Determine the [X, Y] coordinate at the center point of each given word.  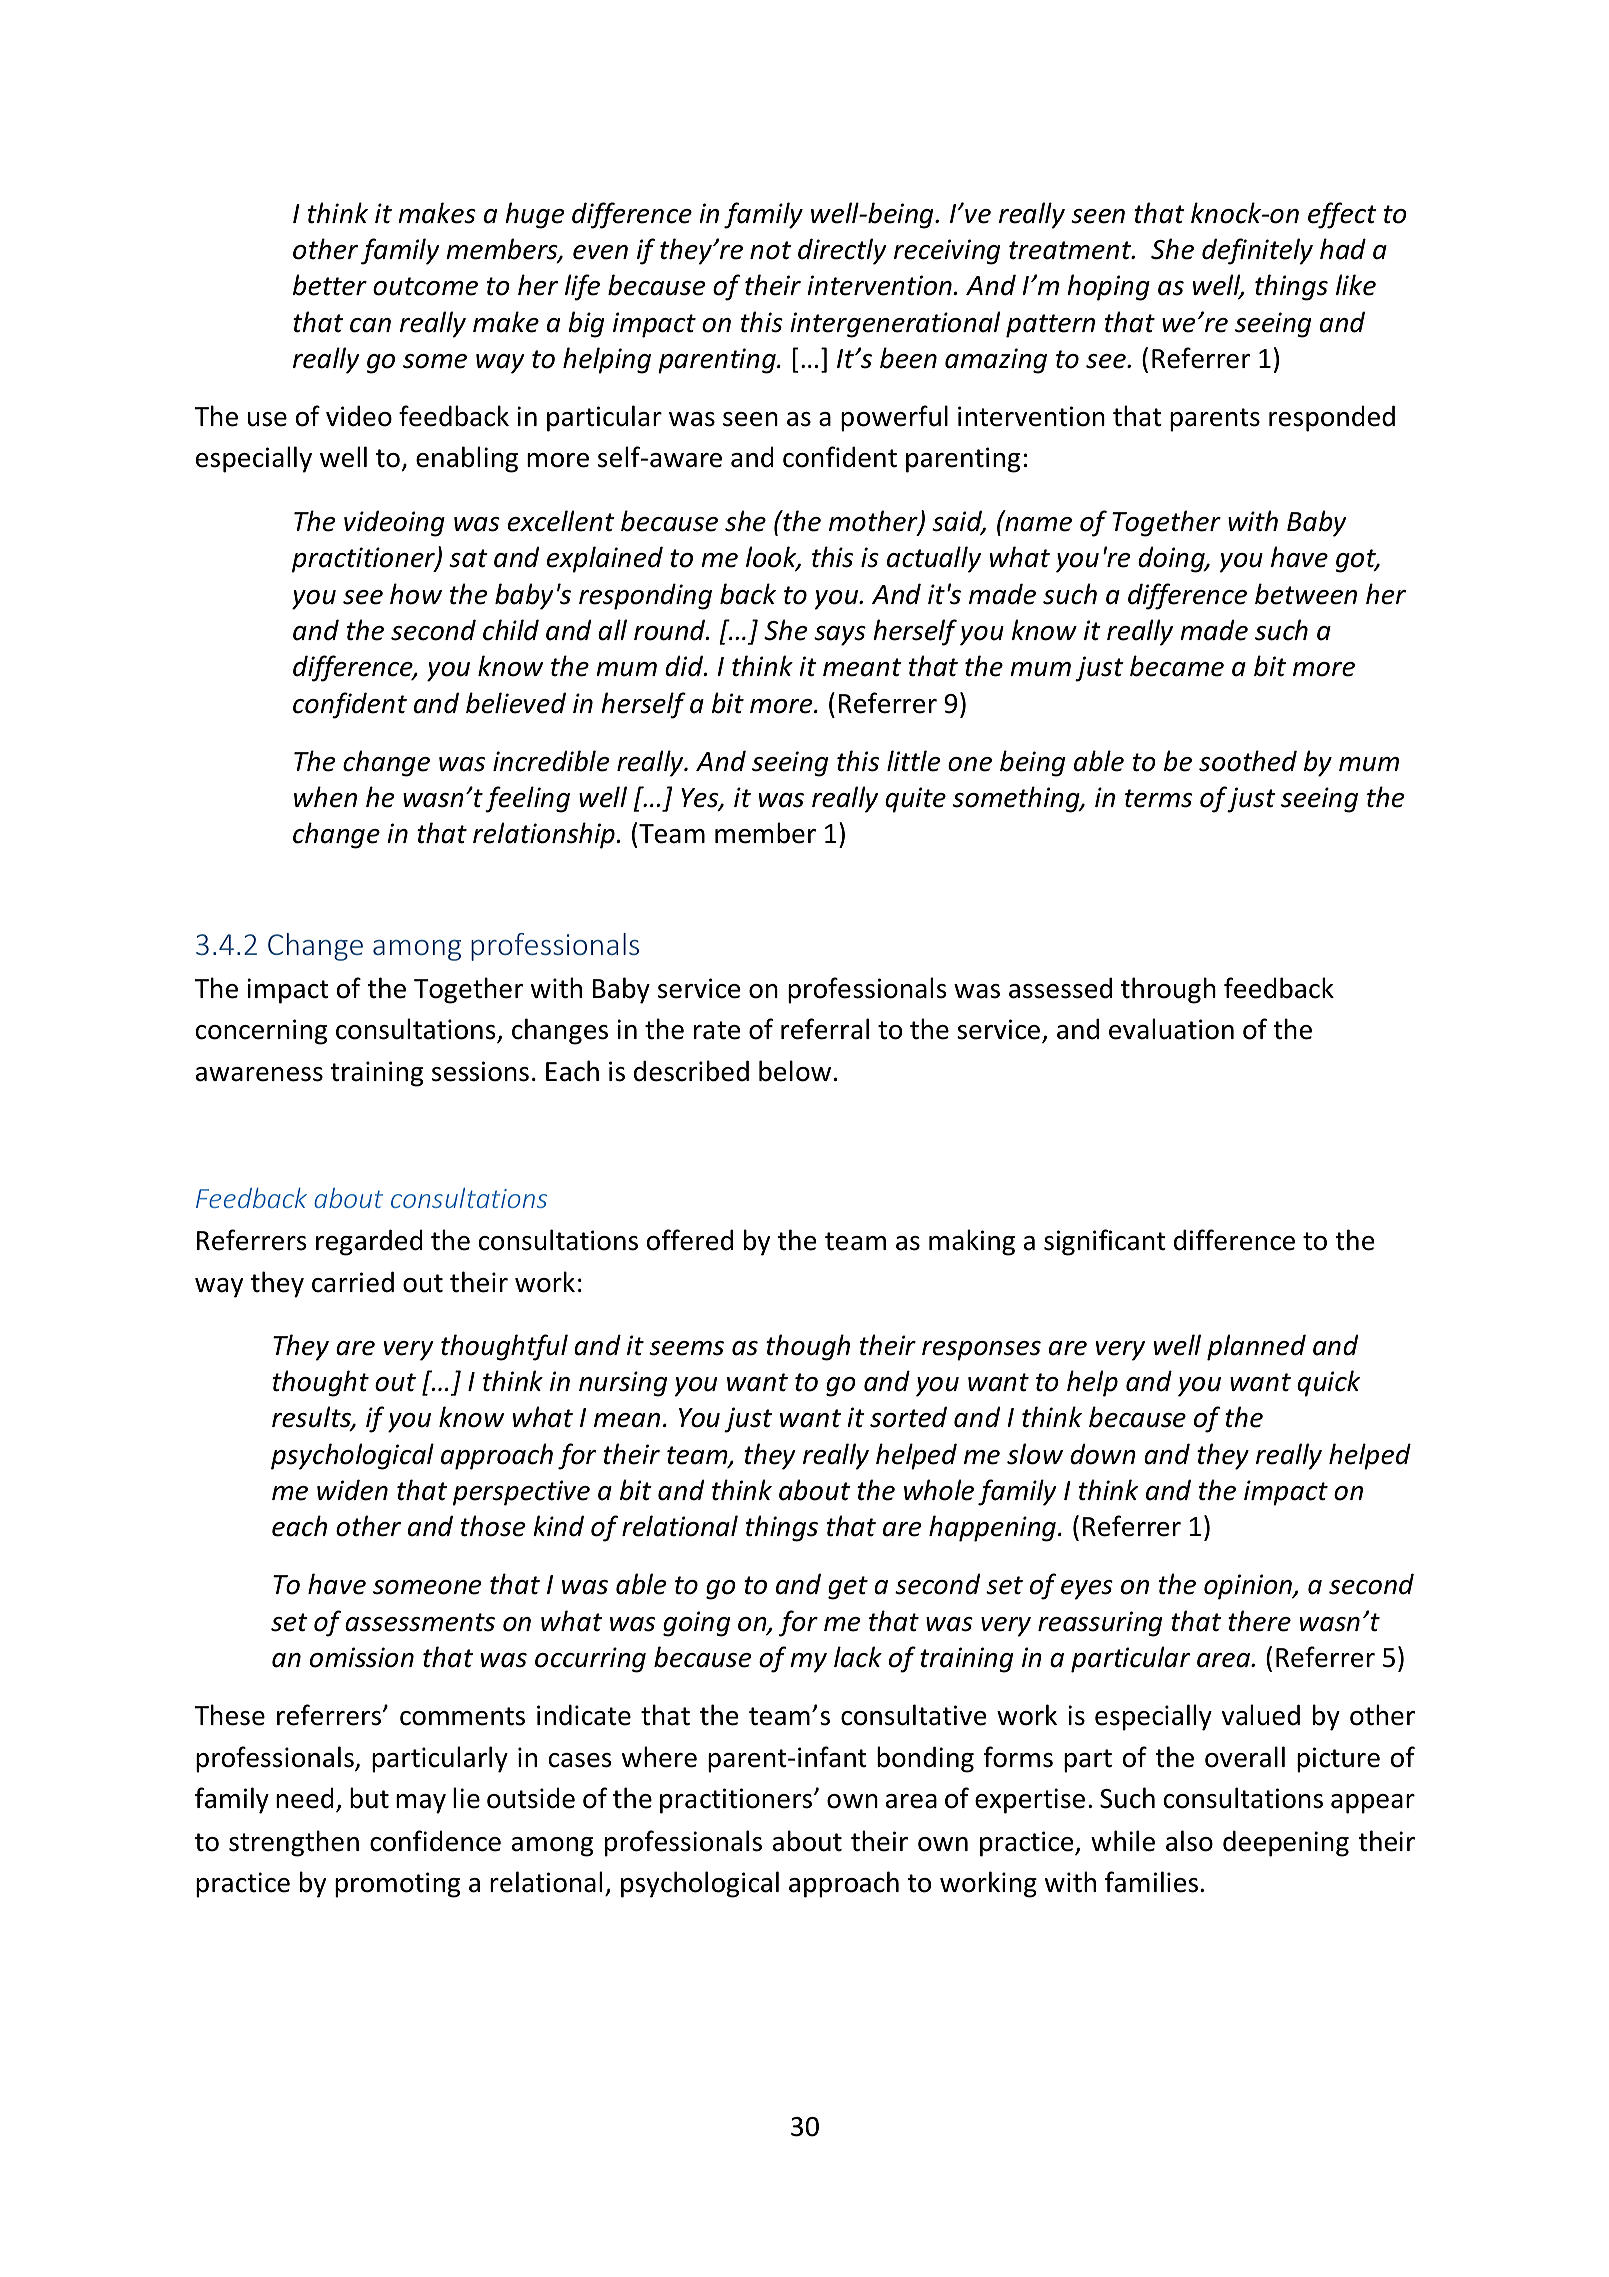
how [416, 594]
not [770, 250]
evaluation [1171, 1029]
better [330, 285]
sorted [908, 1417]
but [369, 1798]
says [840, 636]
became [1177, 666]
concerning [261, 1032]
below [795, 1071]
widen [352, 1490]
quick [1328, 1383]
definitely [1257, 251]
